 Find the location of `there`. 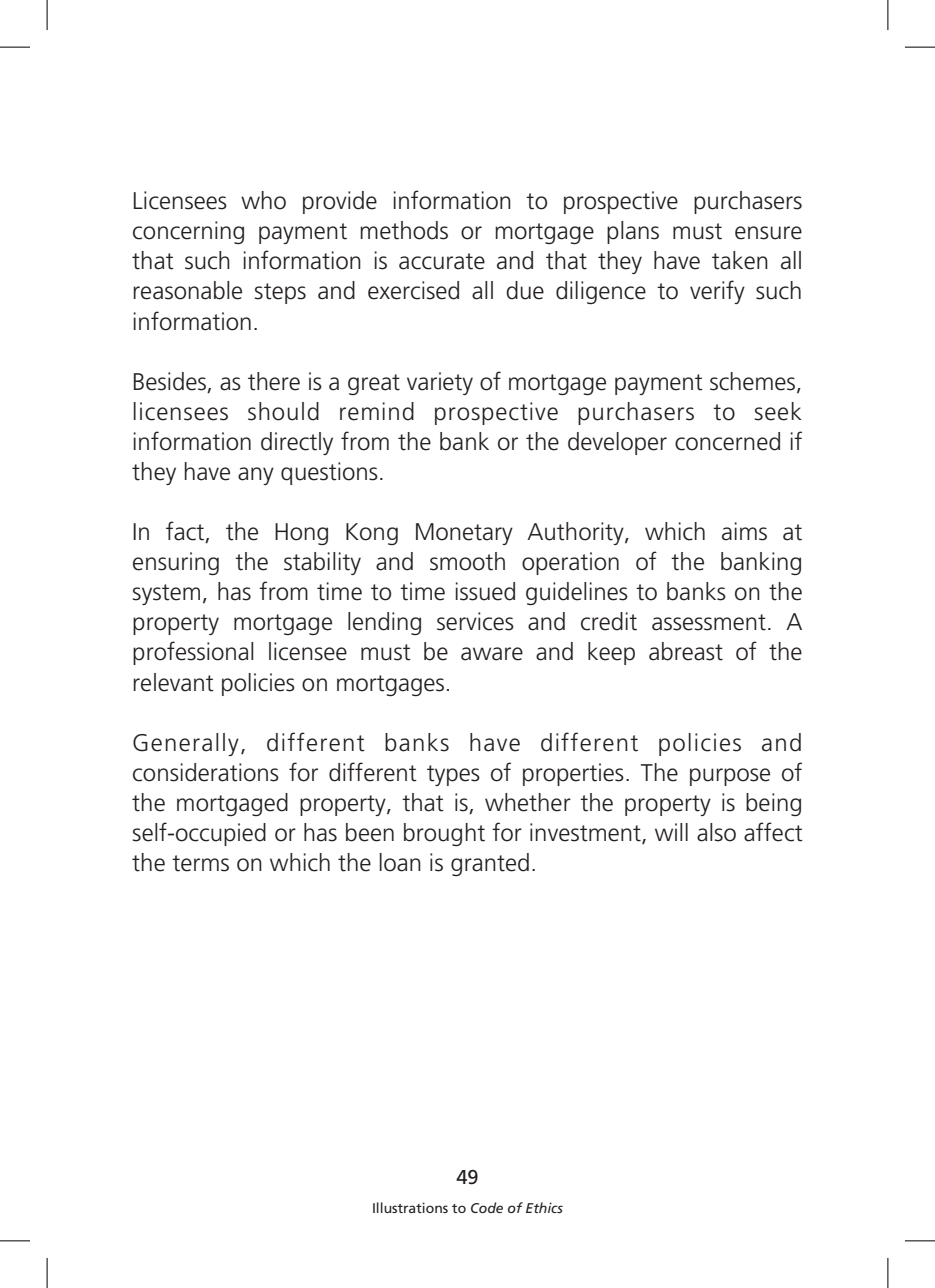

there is located at coordinates (274, 381).
